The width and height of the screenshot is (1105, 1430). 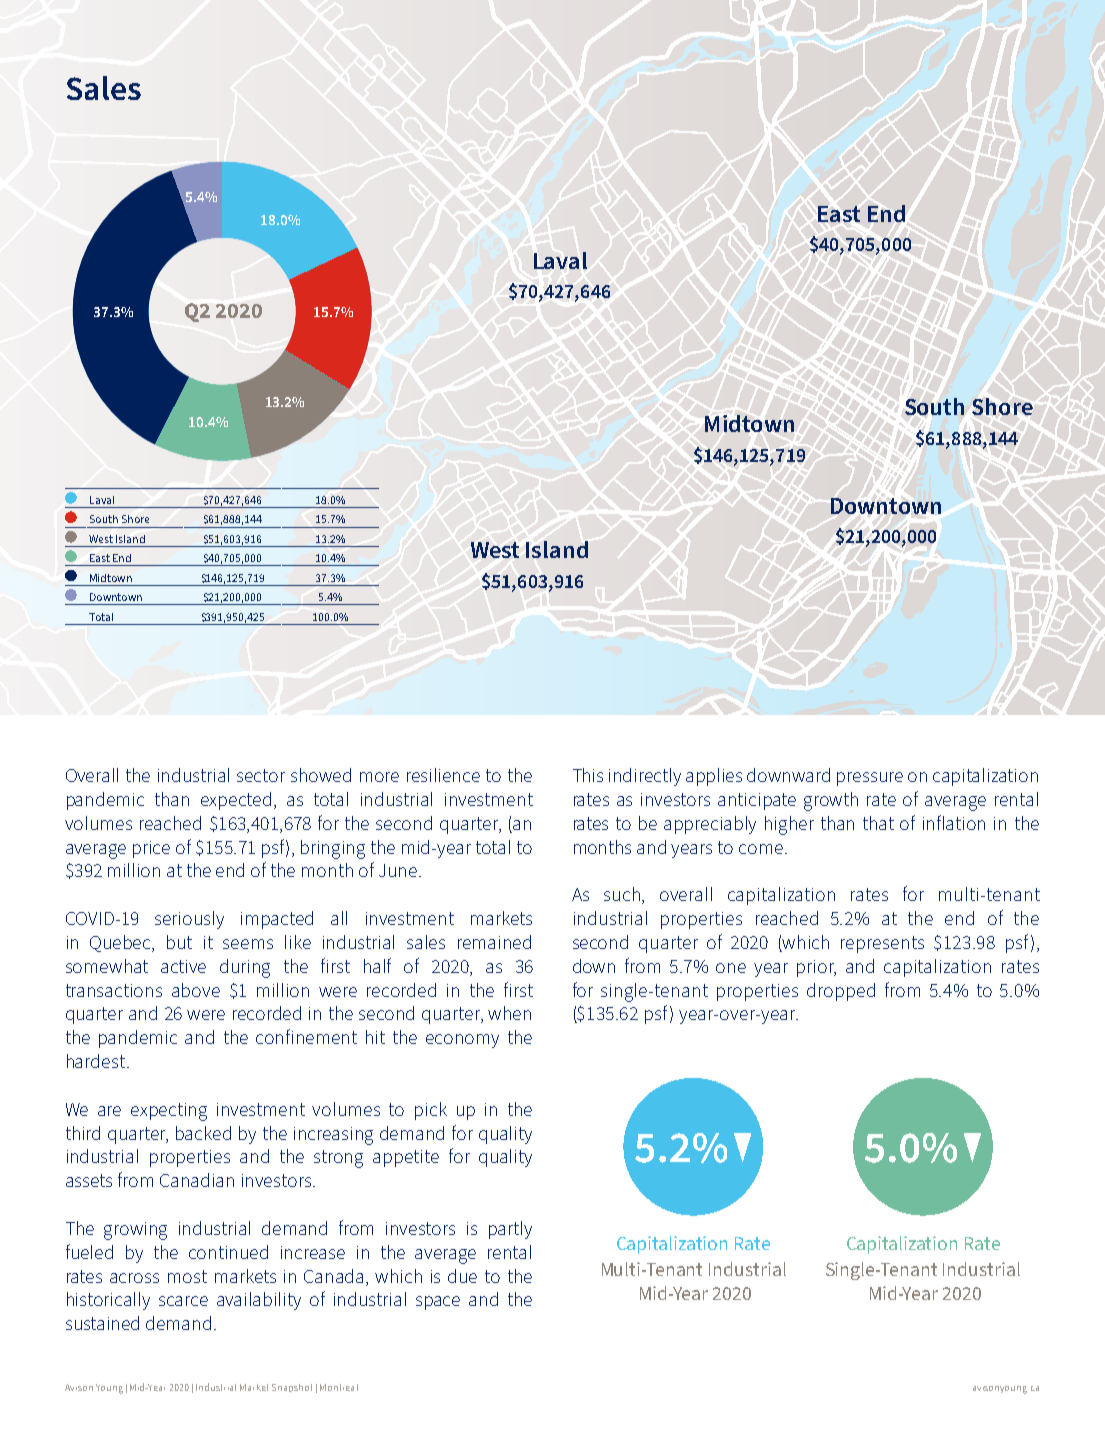 I want to click on space, so click(x=438, y=1303).
